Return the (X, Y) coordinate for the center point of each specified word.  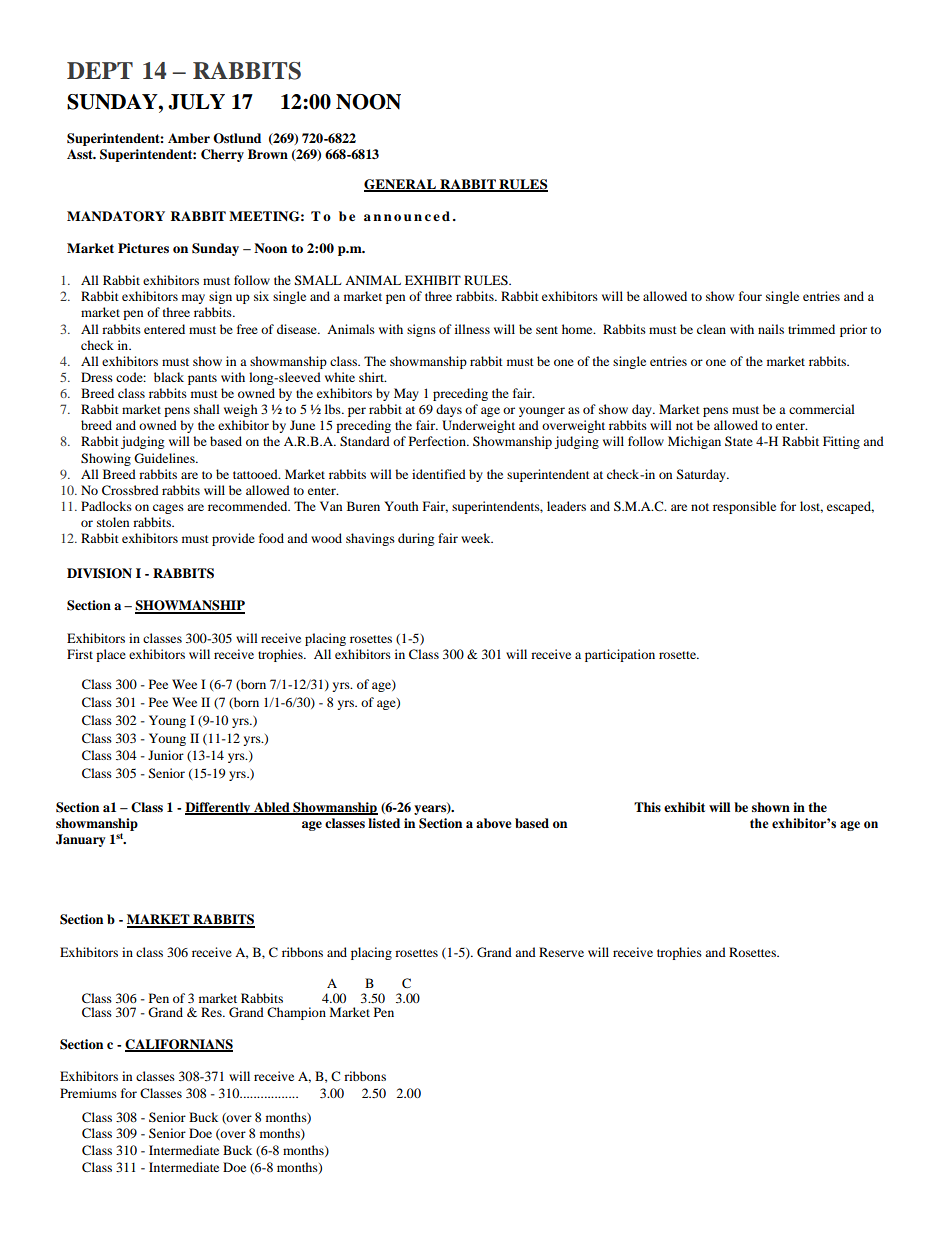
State (739, 441)
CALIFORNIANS (179, 1045)
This (647, 807)
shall (207, 409)
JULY (196, 102)
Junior (166, 755)
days (449, 410)
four (750, 296)
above (494, 823)
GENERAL (401, 185)
